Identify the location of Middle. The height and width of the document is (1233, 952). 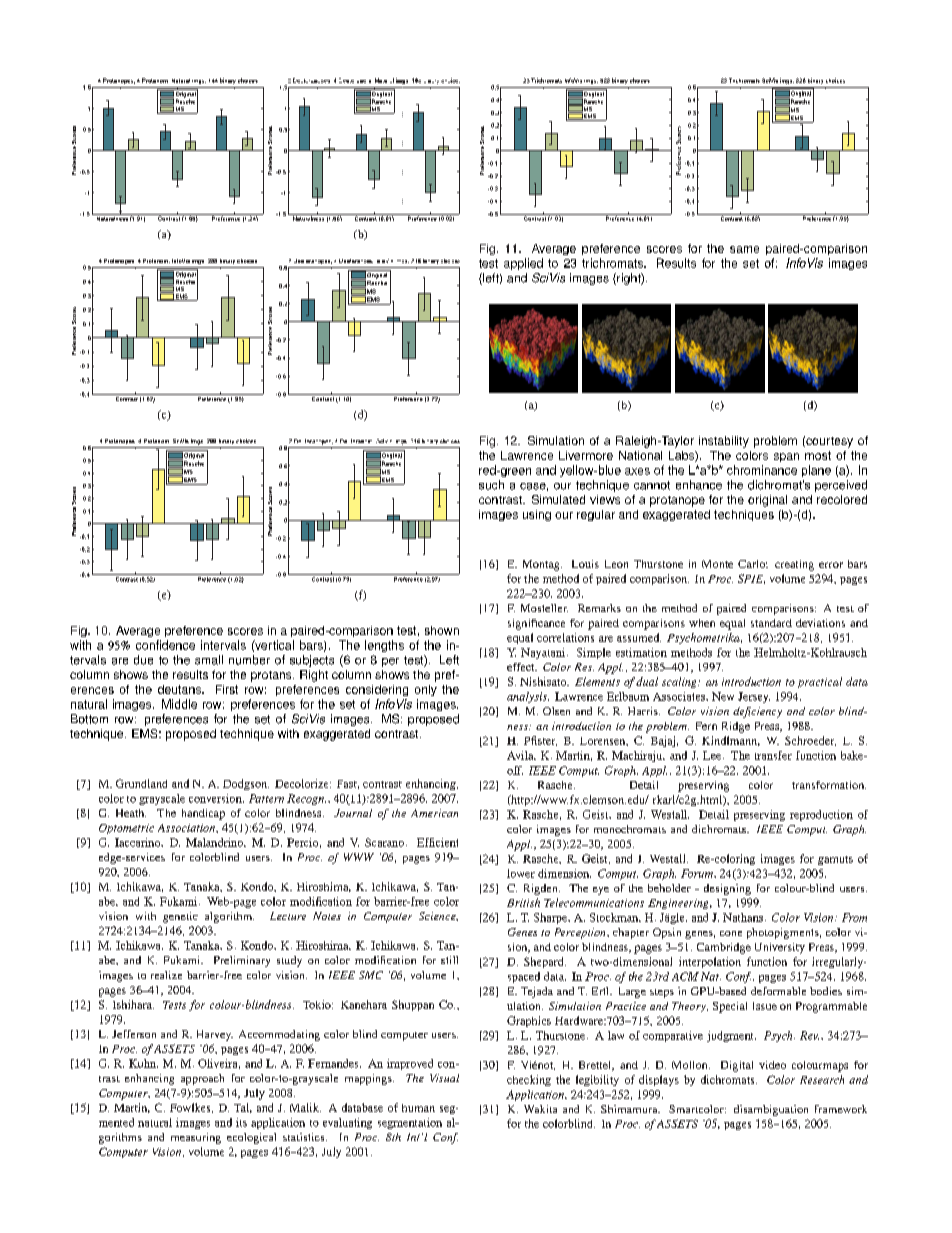
(179, 704).
